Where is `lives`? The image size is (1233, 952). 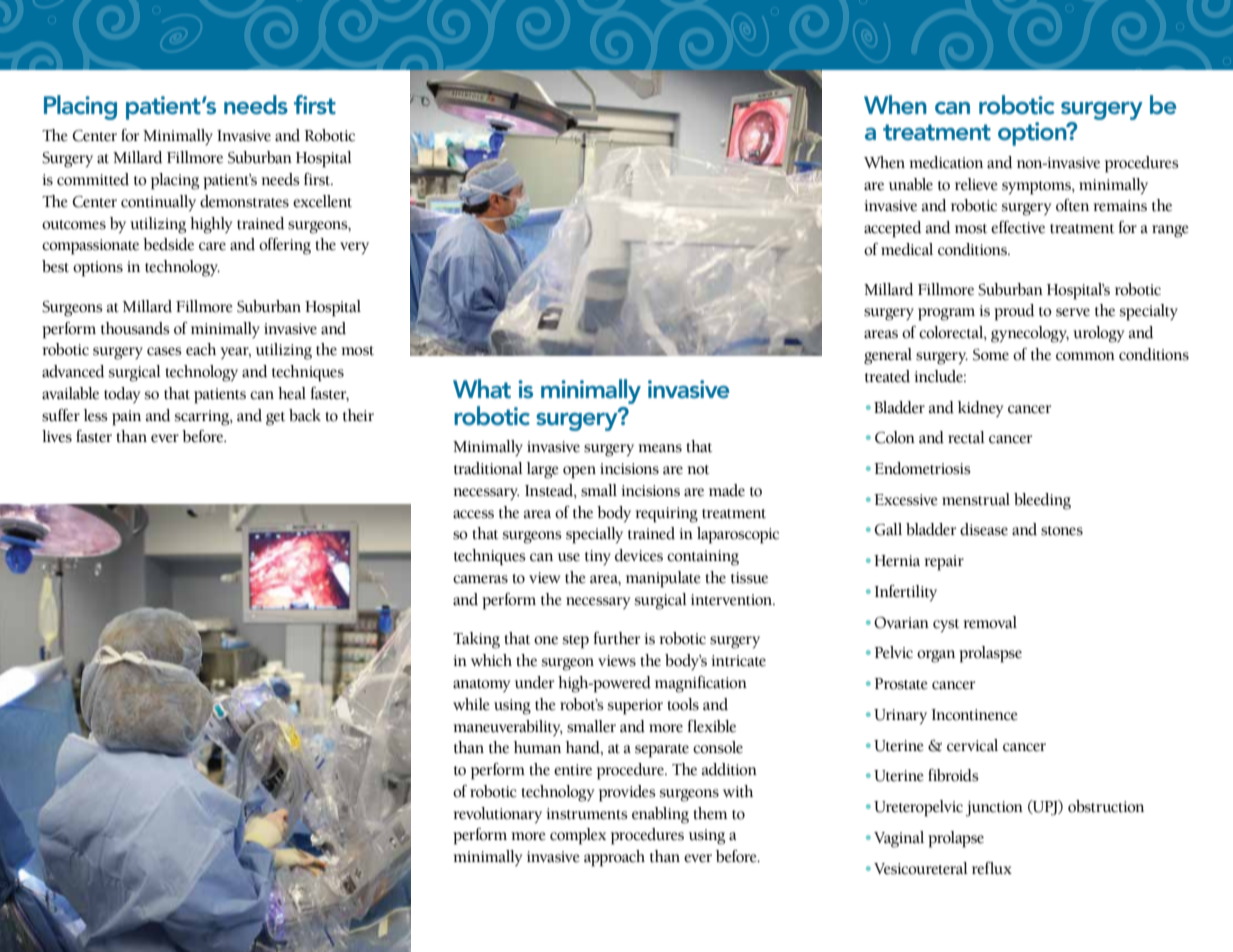 lives is located at coordinates (57, 436).
